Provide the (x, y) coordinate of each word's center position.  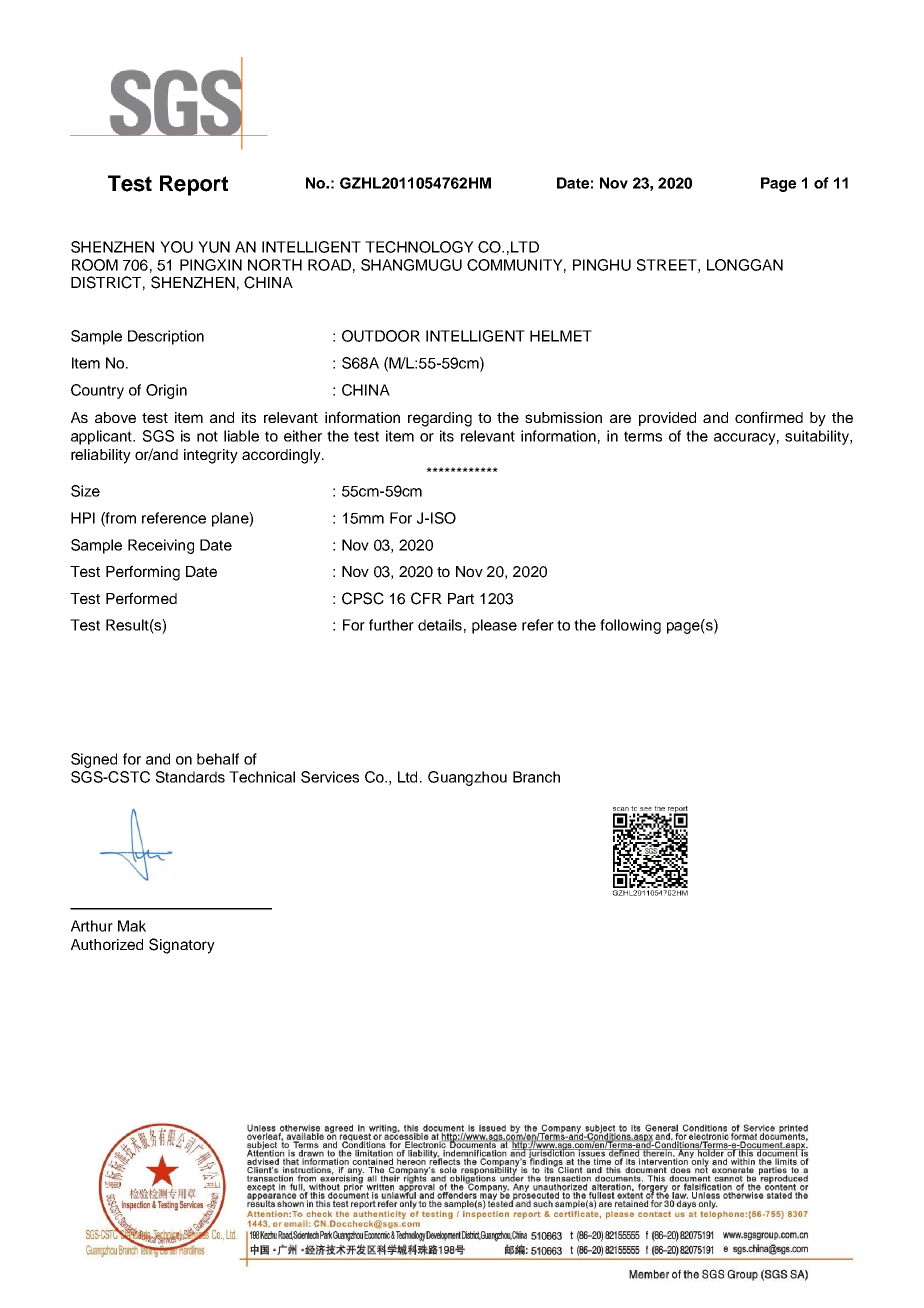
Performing (143, 573)
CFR (426, 598)
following (630, 626)
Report (194, 185)
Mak (132, 926)
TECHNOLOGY (419, 247)
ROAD (329, 265)
